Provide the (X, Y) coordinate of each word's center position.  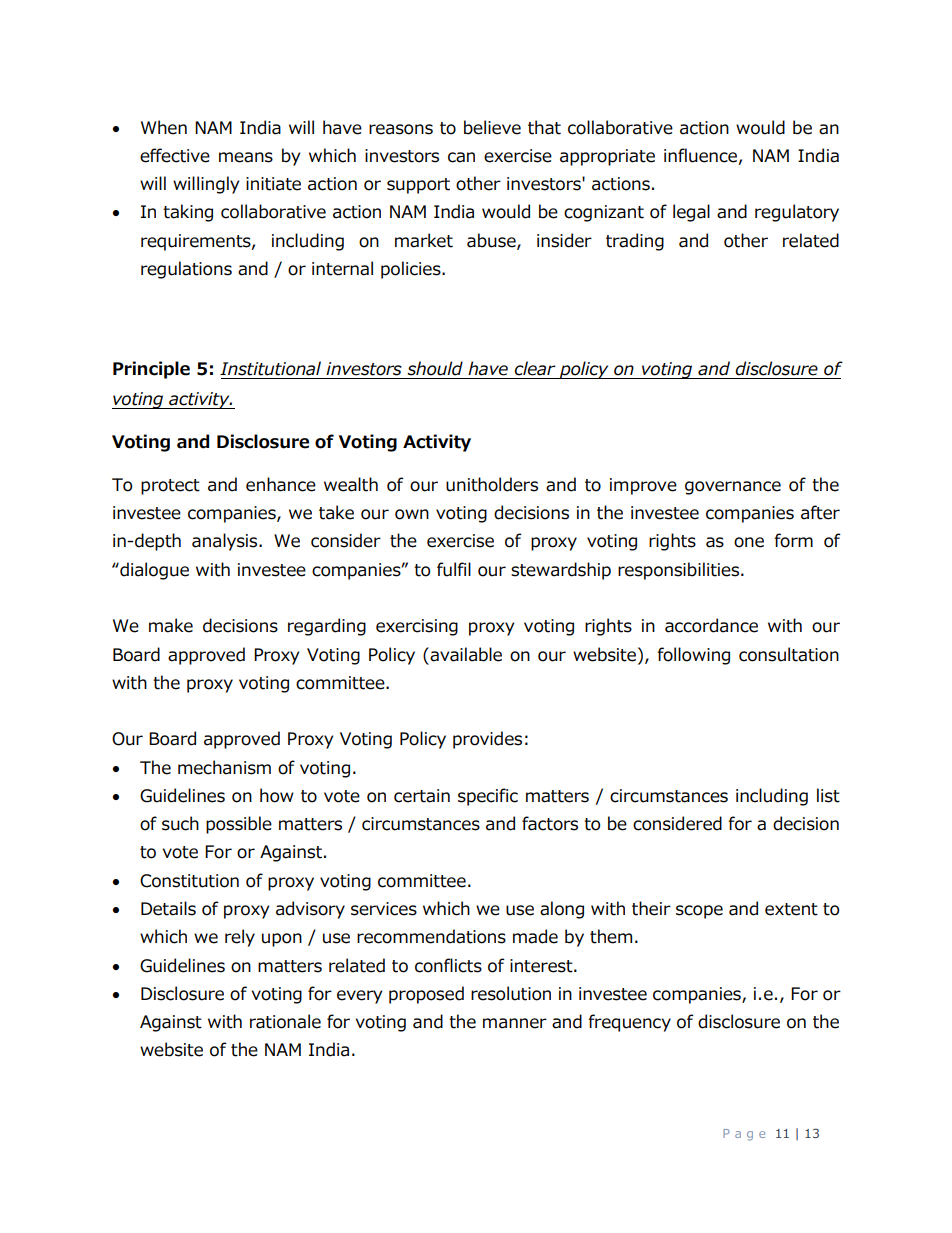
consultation (789, 654)
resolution (511, 993)
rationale (285, 1021)
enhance (281, 484)
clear (535, 368)
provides (487, 740)
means (246, 157)
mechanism (224, 767)
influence (700, 155)
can (461, 157)
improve (643, 486)
